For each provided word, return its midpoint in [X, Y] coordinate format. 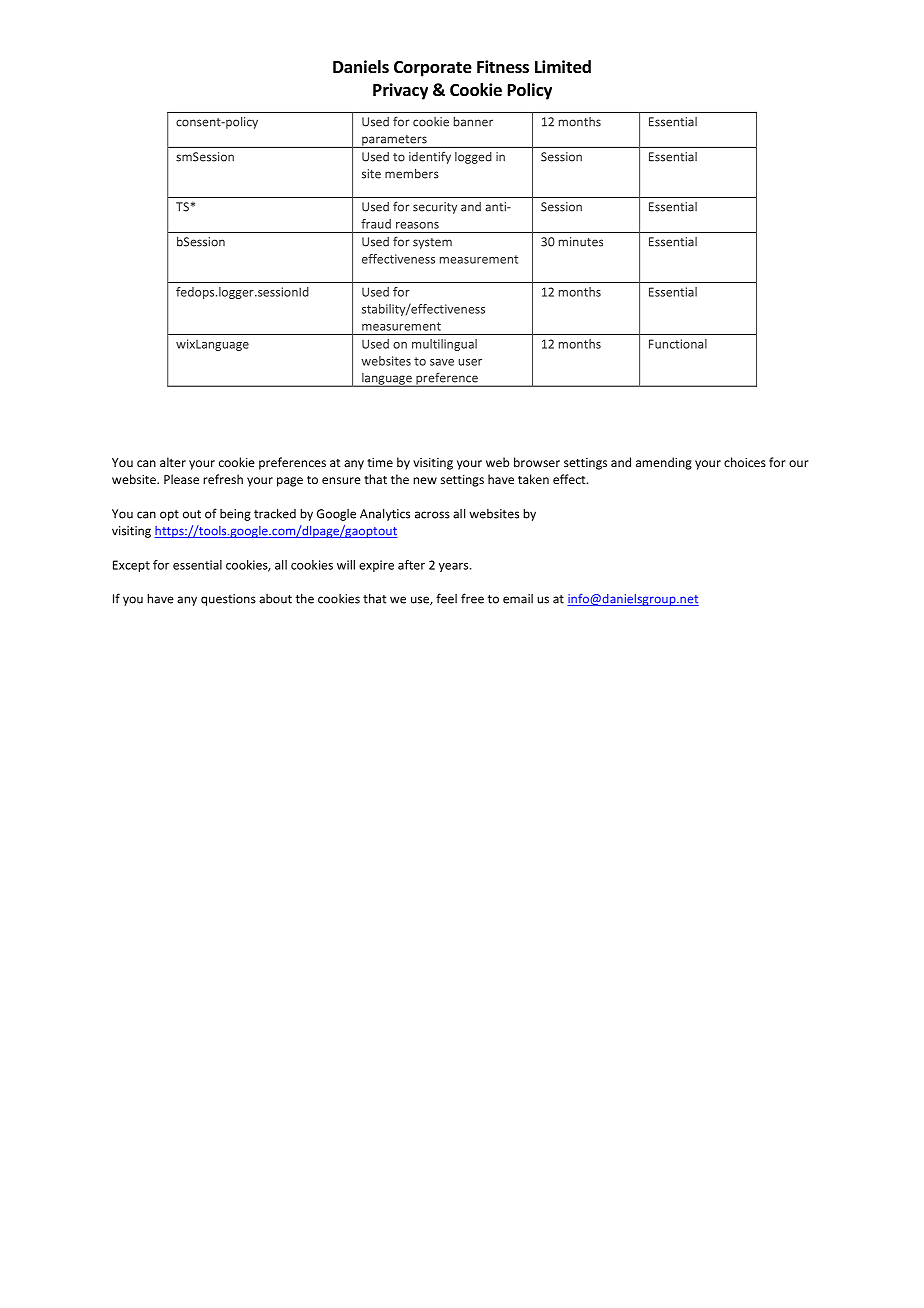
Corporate [433, 69]
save [442, 362]
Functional [678, 344]
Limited [563, 67]
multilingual [444, 345]
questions [228, 600]
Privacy [400, 91]
